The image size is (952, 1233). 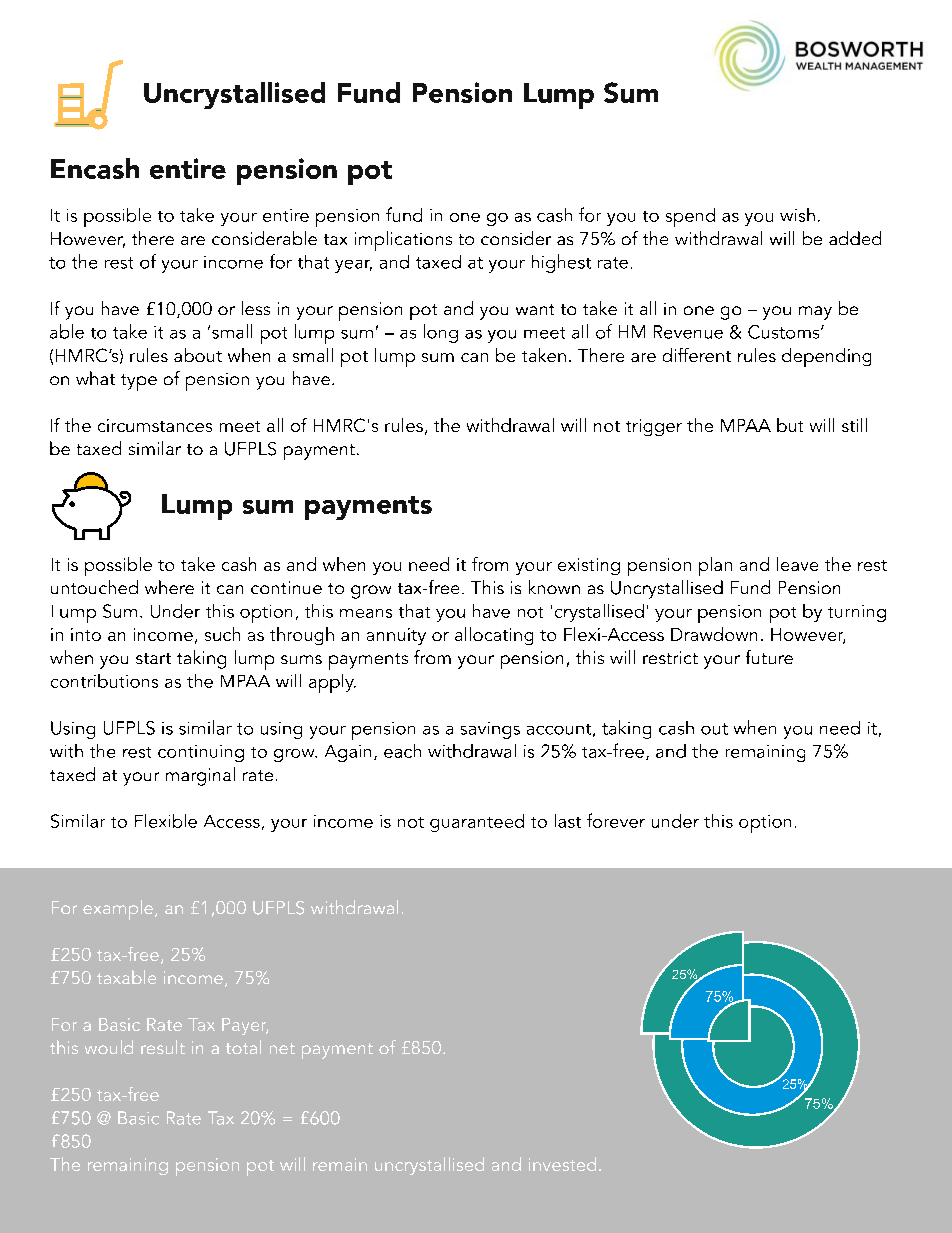 What do you see at coordinates (403, 241) in the screenshot?
I see `implications` at bounding box center [403, 241].
